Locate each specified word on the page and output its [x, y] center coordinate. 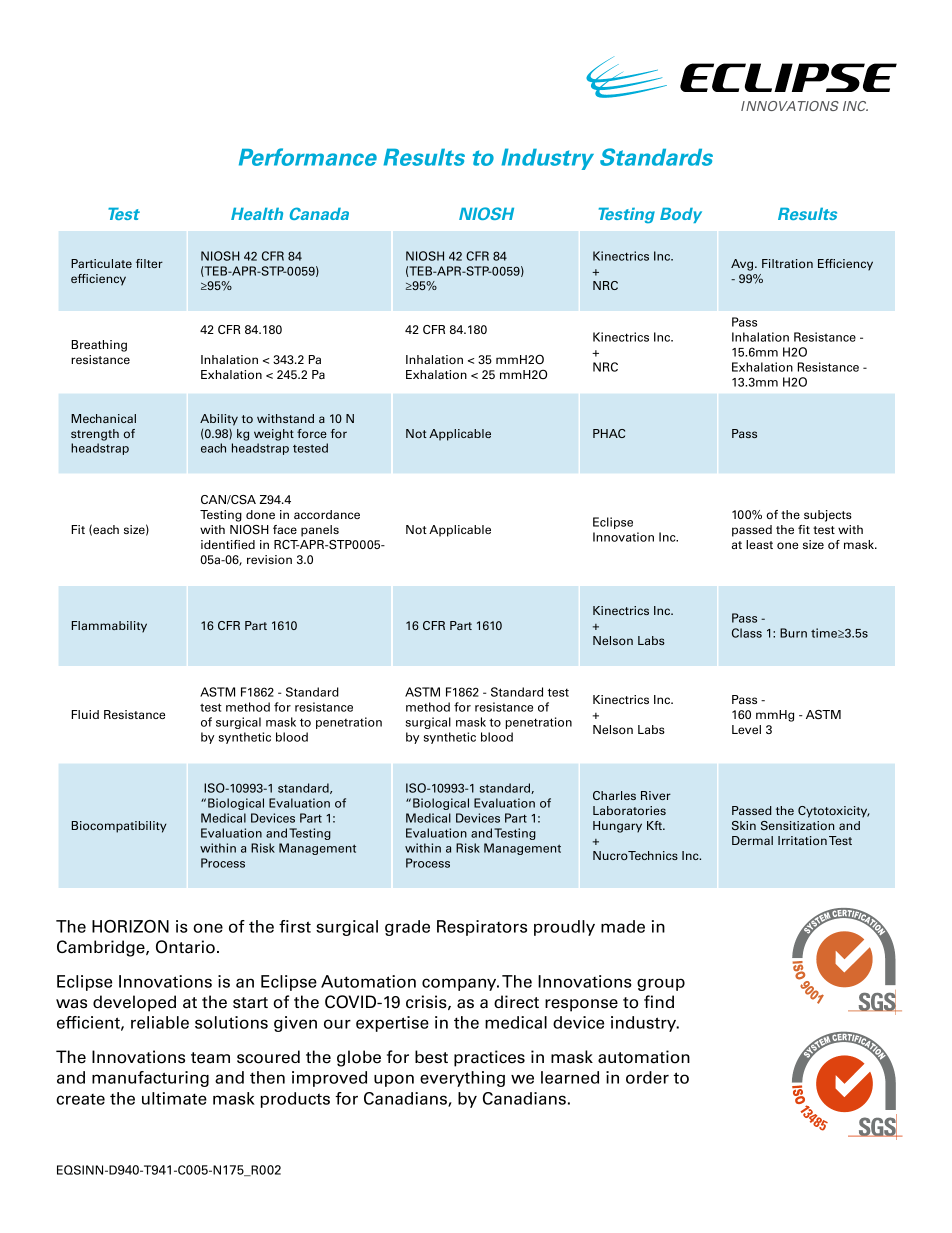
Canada [319, 213]
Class [747, 633]
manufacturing [150, 1079]
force [312, 433]
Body [681, 215]
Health [257, 214]
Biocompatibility [119, 827]
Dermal [752, 840]
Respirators [482, 928]
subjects [828, 516]
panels [320, 531]
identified [228, 544]
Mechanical [103, 418]
